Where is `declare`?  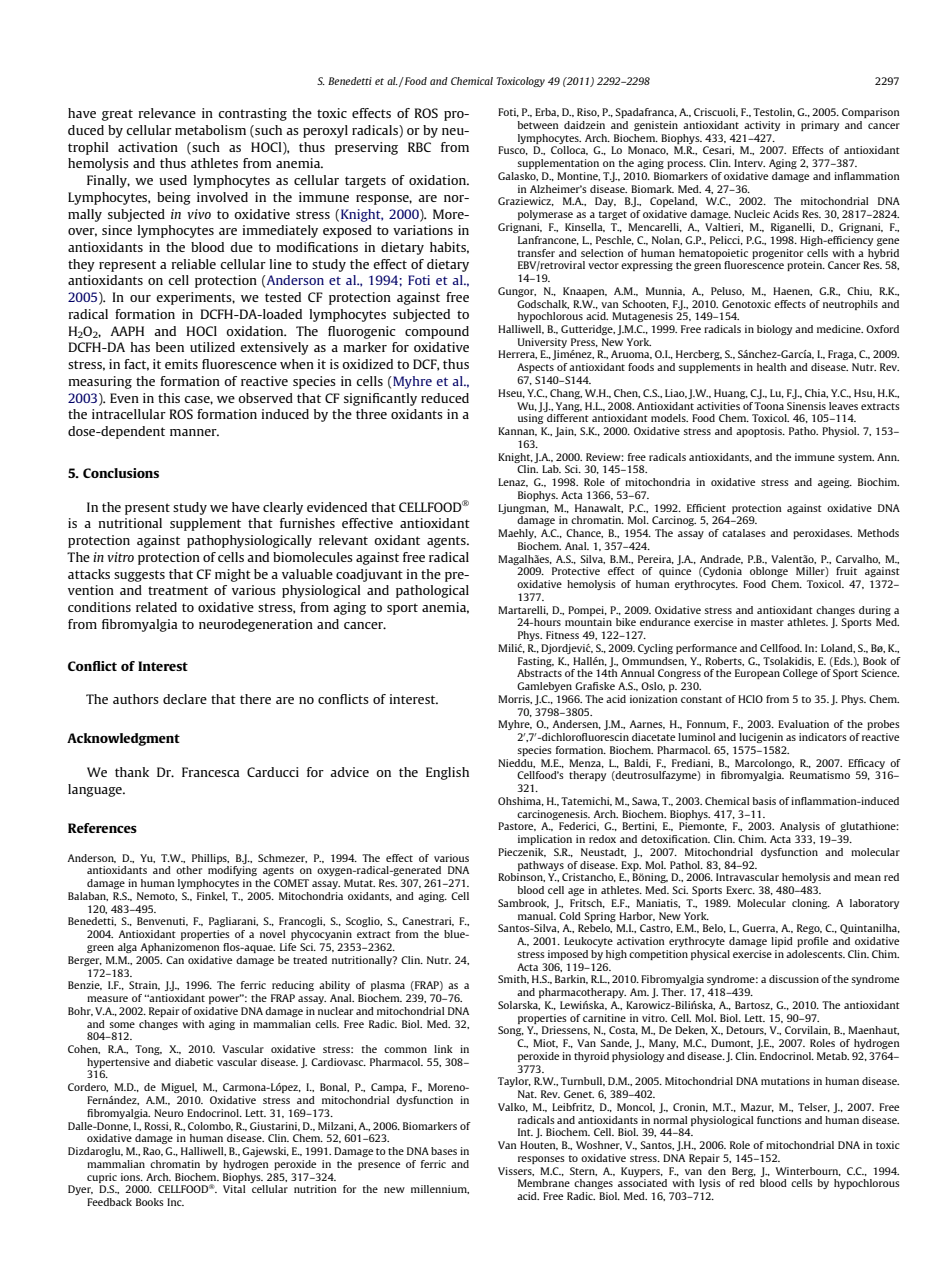
declare is located at coordinates (185, 699).
